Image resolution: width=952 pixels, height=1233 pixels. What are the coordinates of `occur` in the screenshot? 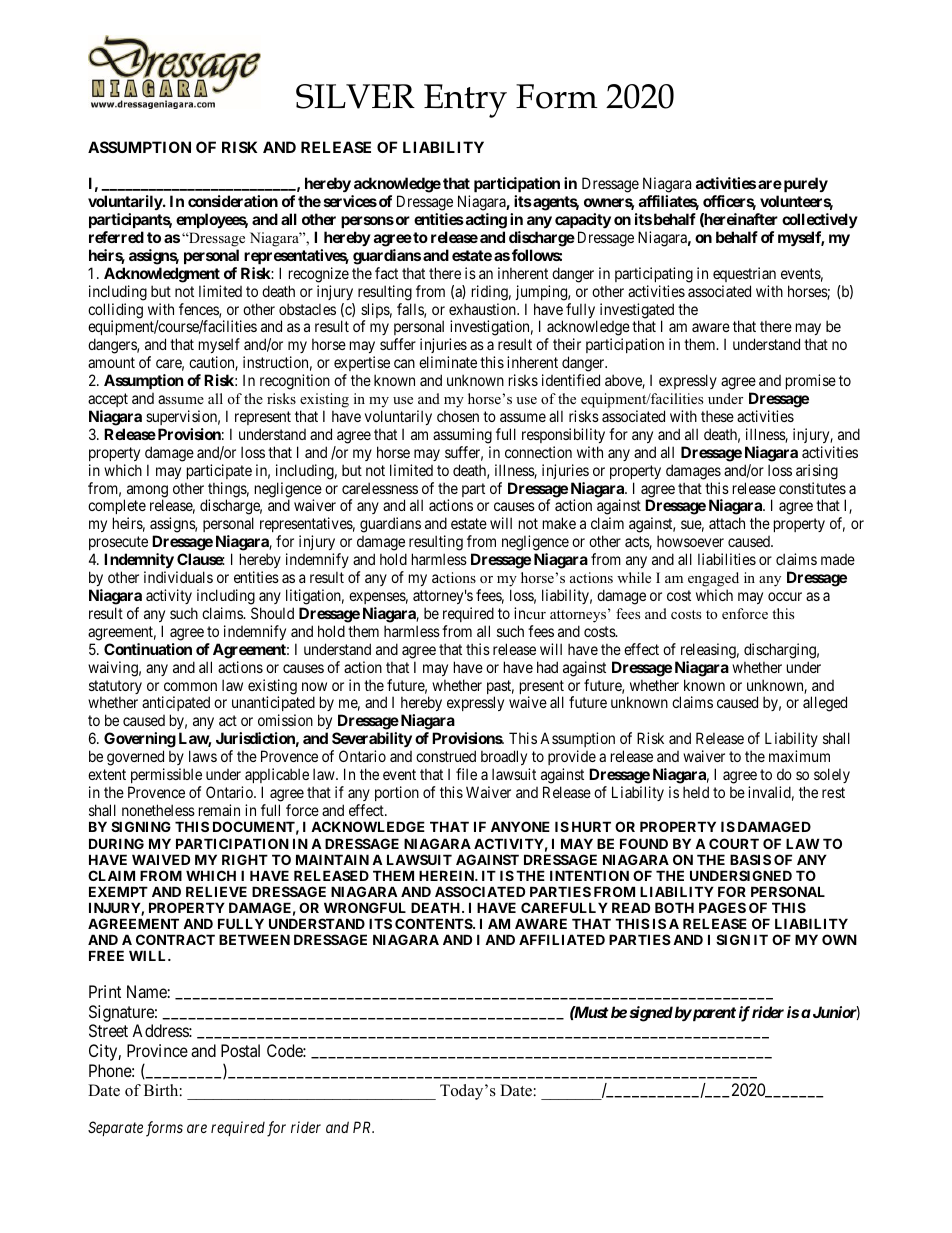 It's located at (785, 596).
